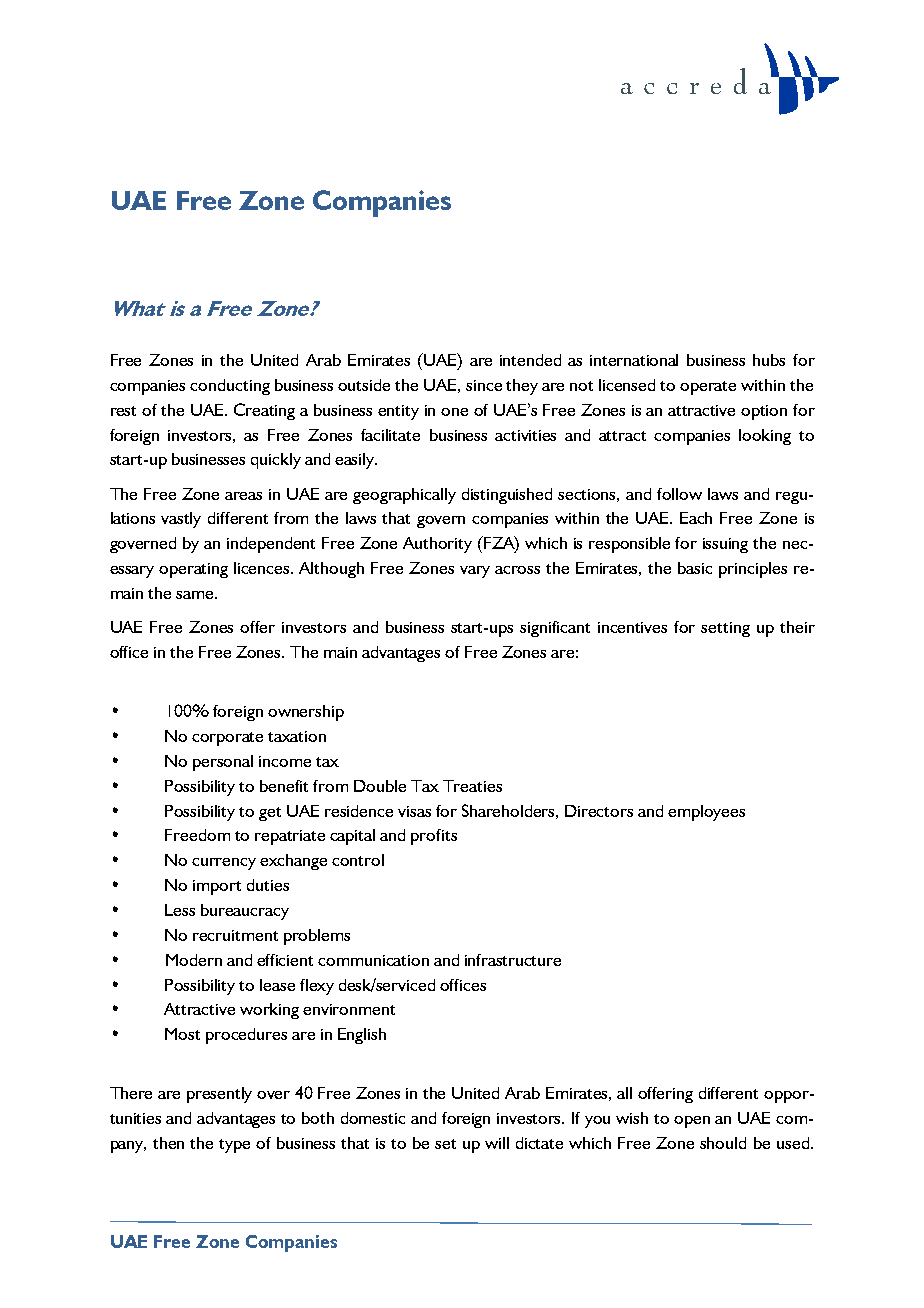 The image size is (924, 1308). What do you see at coordinates (227, 739) in the screenshot?
I see `corporate` at bounding box center [227, 739].
